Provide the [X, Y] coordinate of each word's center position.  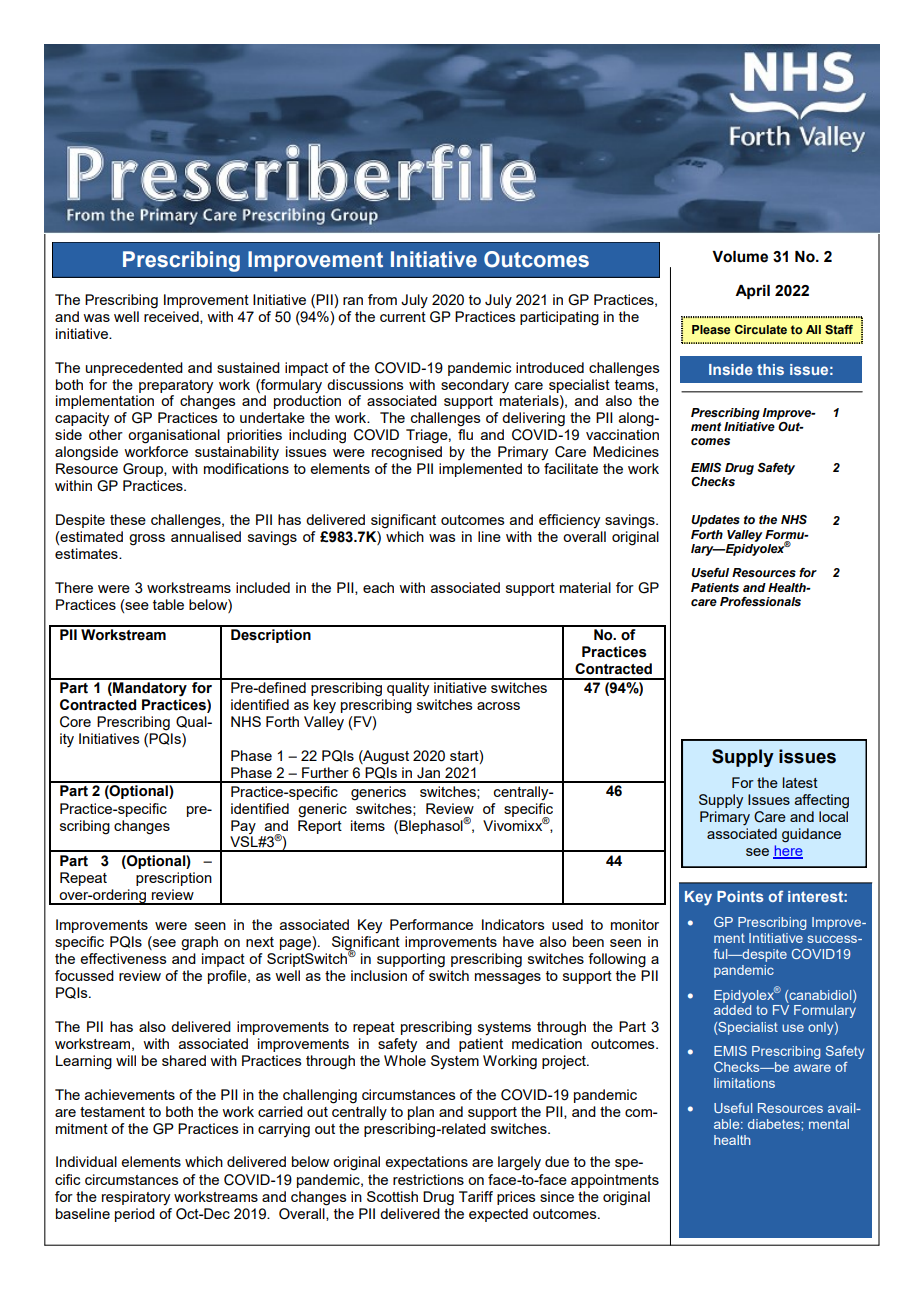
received [172, 317]
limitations [744, 1083]
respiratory [136, 1198]
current [403, 317]
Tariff [476, 1196]
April [752, 292]
